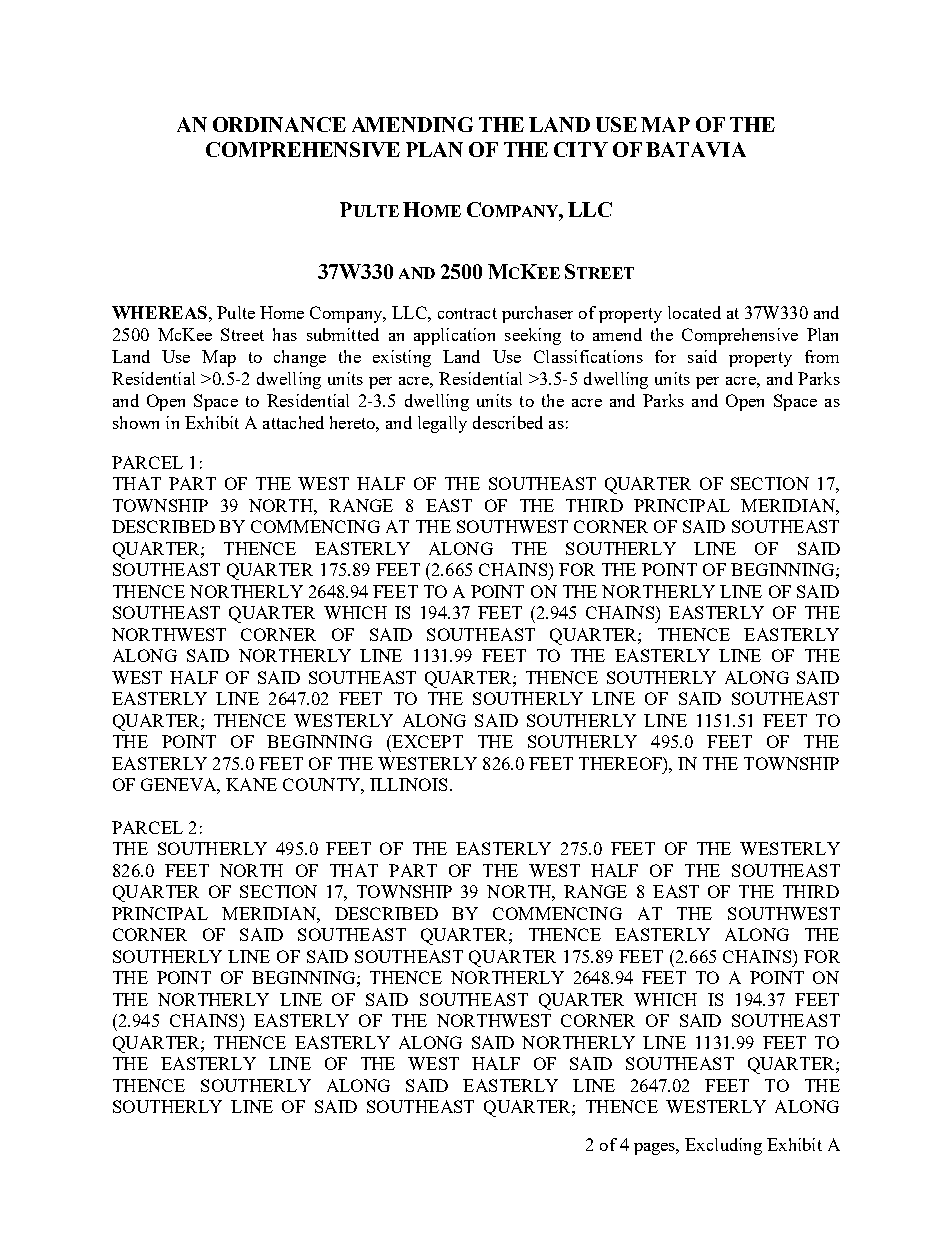  I want to click on CITY, so click(581, 149).
